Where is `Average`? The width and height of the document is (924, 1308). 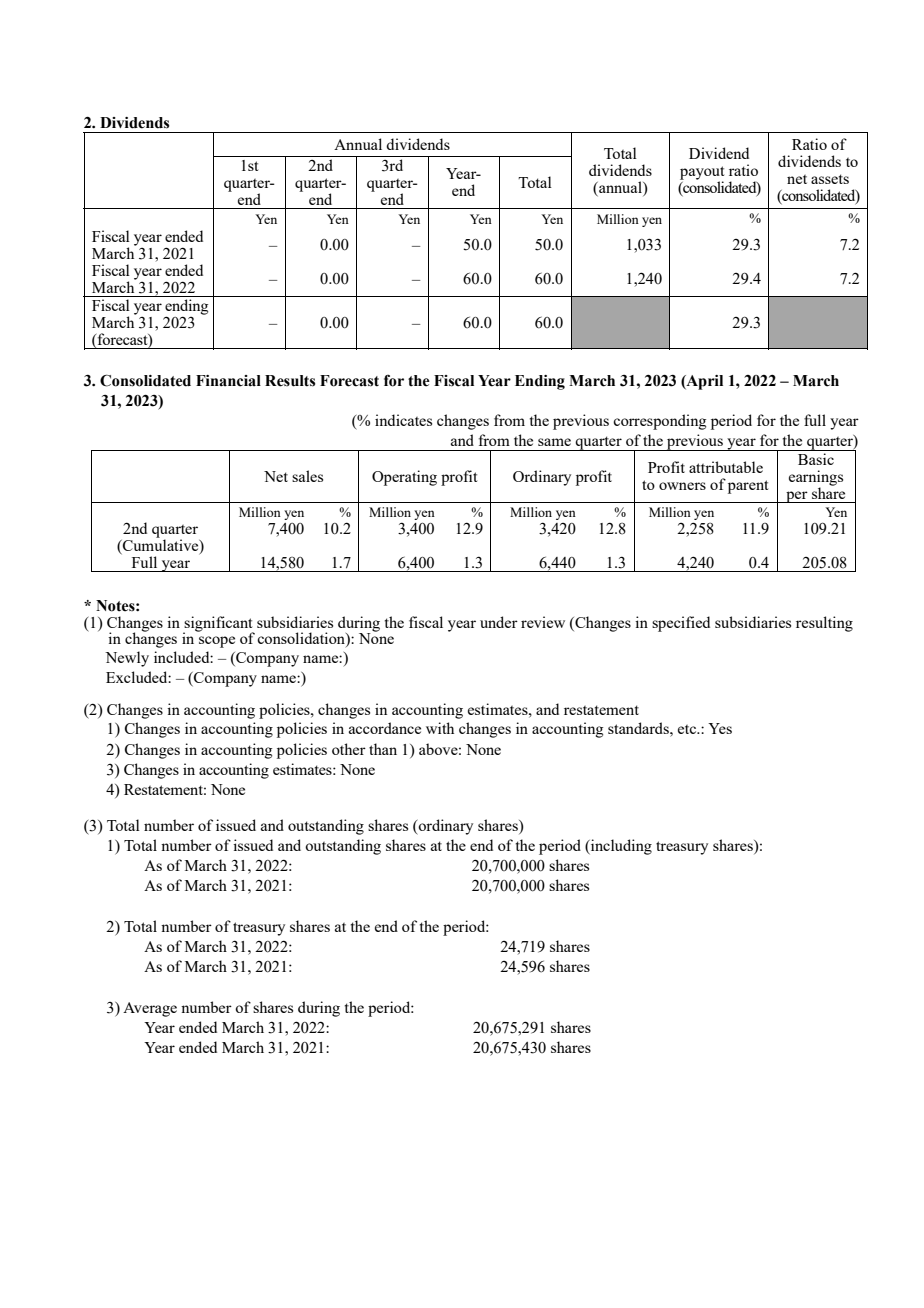
Average is located at coordinates (150, 1009).
